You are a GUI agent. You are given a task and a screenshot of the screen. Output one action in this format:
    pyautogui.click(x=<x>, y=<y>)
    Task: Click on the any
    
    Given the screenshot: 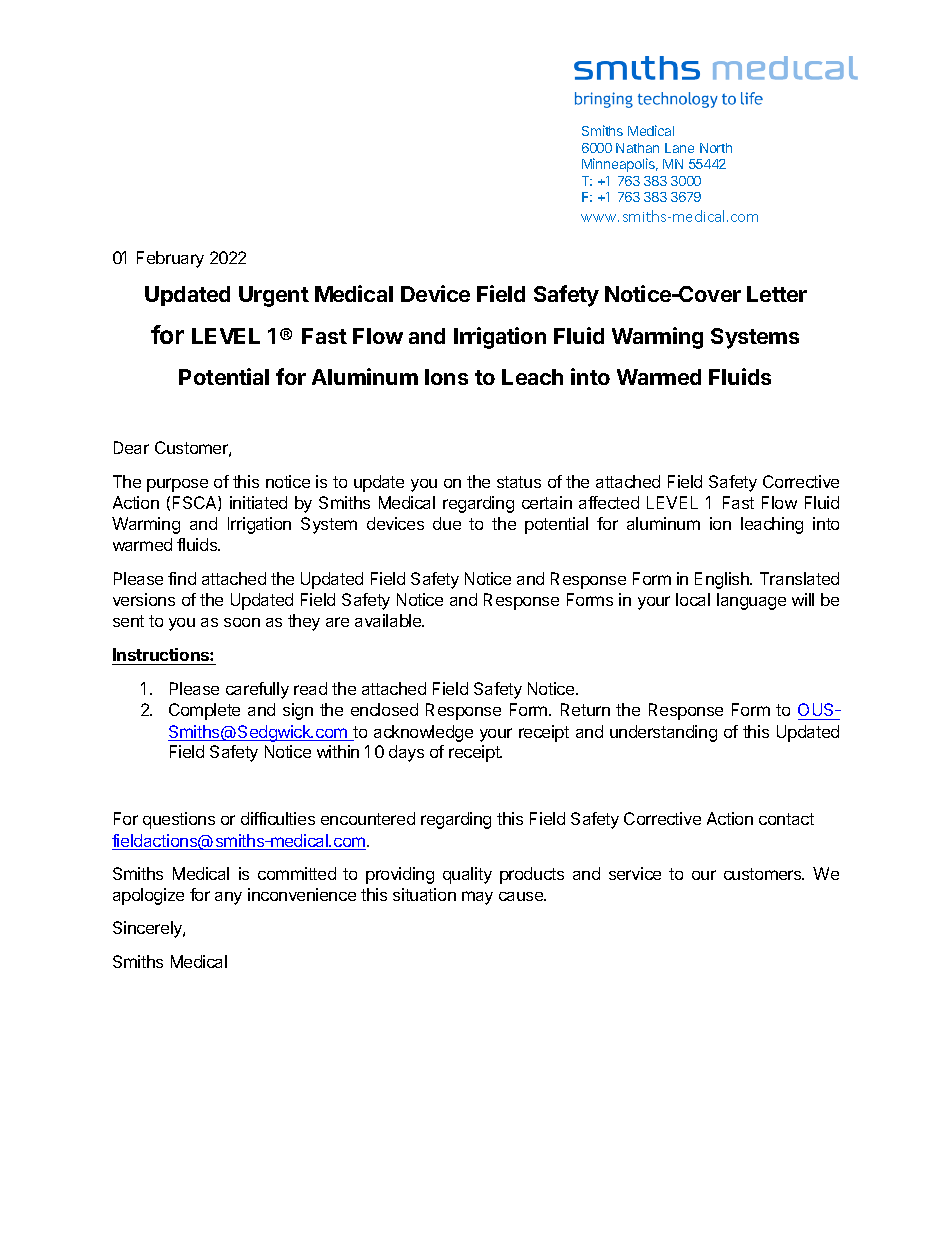 What is the action you would take?
    pyautogui.click(x=228, y=898)
